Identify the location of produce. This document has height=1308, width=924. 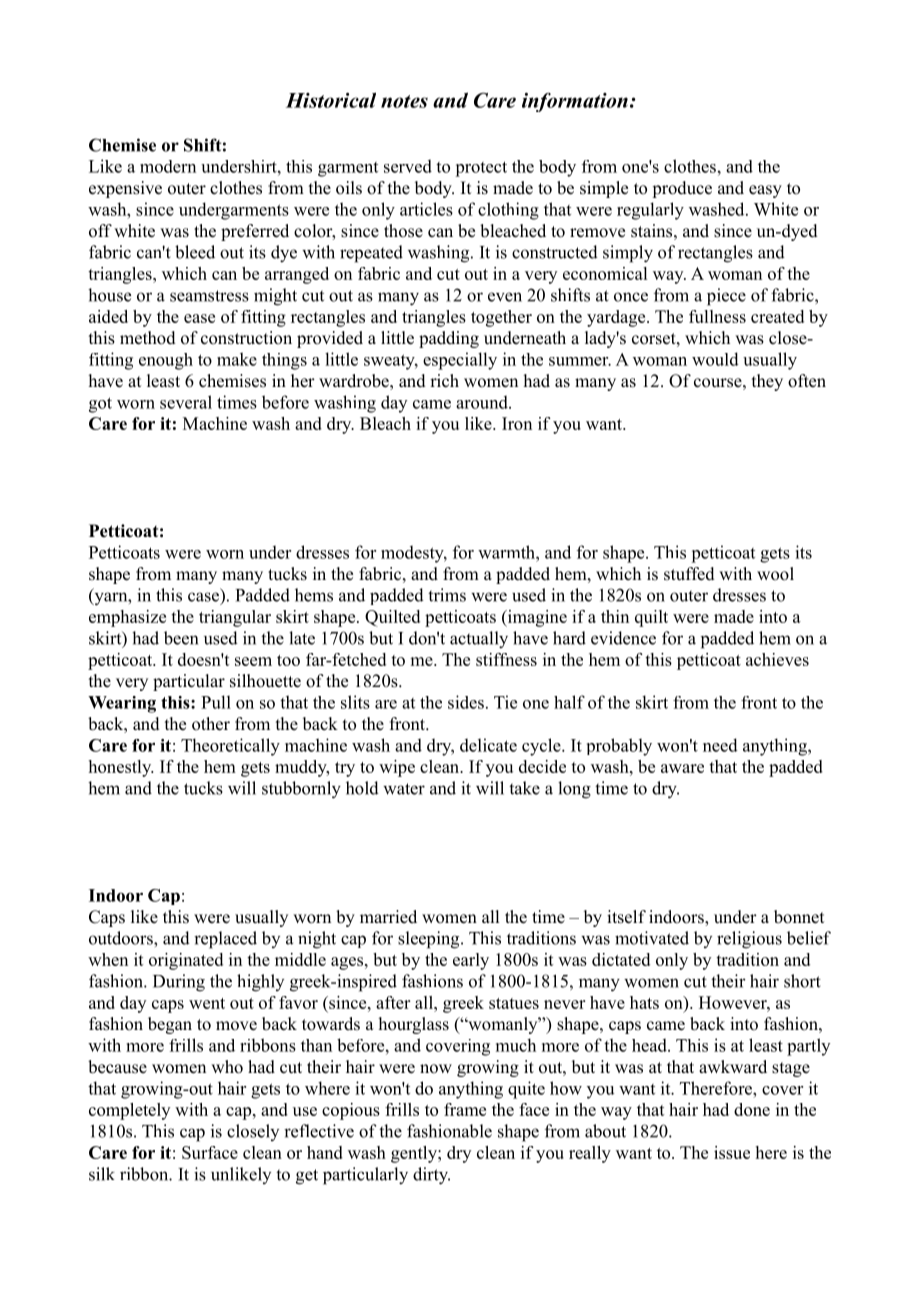
(682, 189).
